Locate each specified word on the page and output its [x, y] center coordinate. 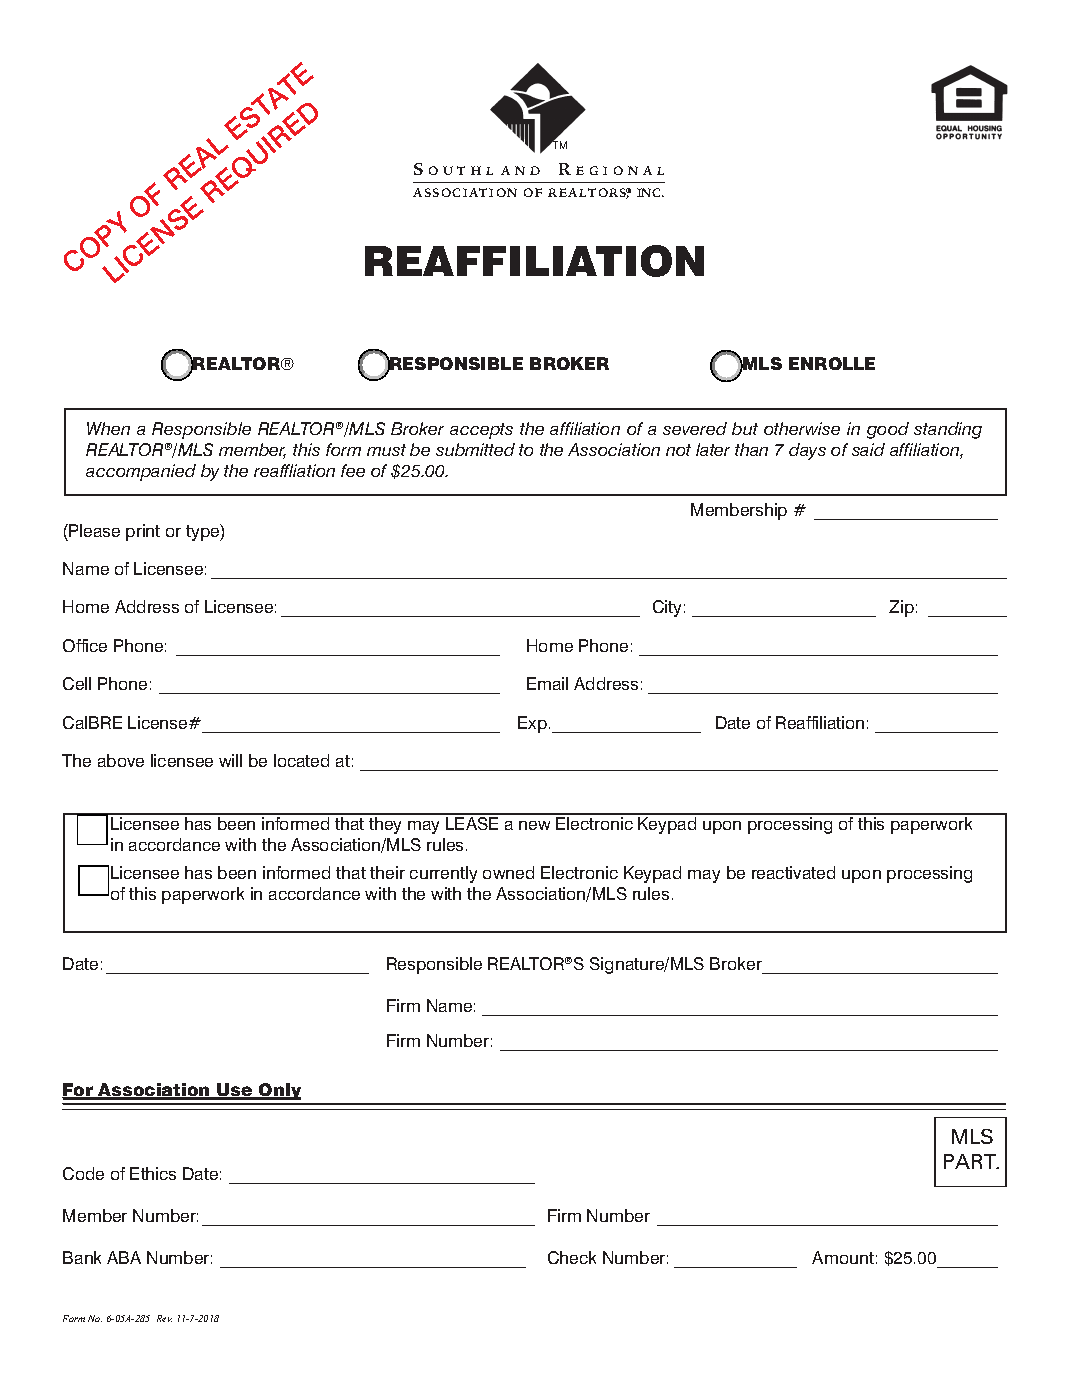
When [108, 428]
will [230, 760]
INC [650, 192]
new [534, 825]
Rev [164, 1318]
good [888, 430]
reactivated [793, 872]
